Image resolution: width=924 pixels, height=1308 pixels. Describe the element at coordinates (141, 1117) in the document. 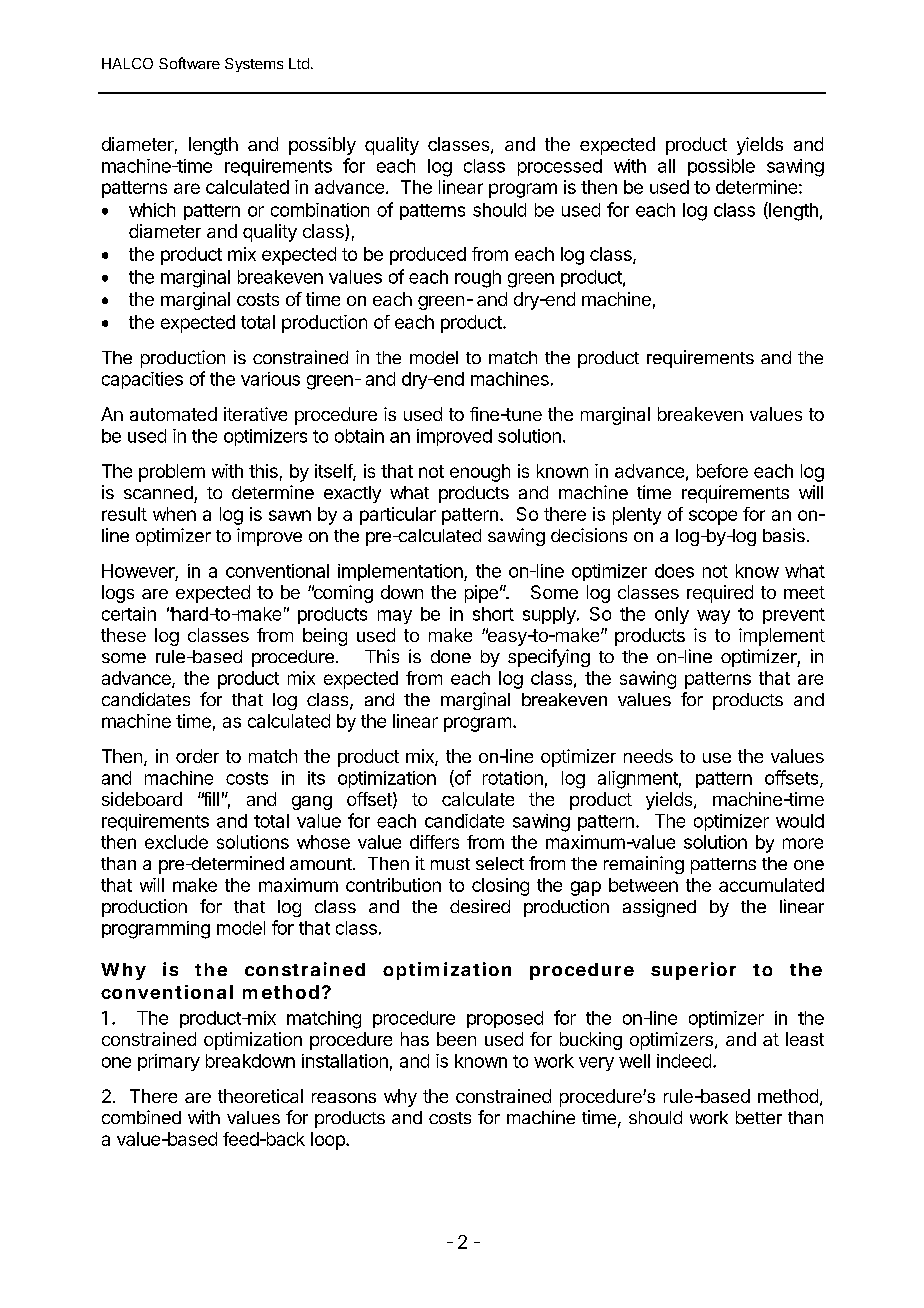

I see `combined` at that location.
